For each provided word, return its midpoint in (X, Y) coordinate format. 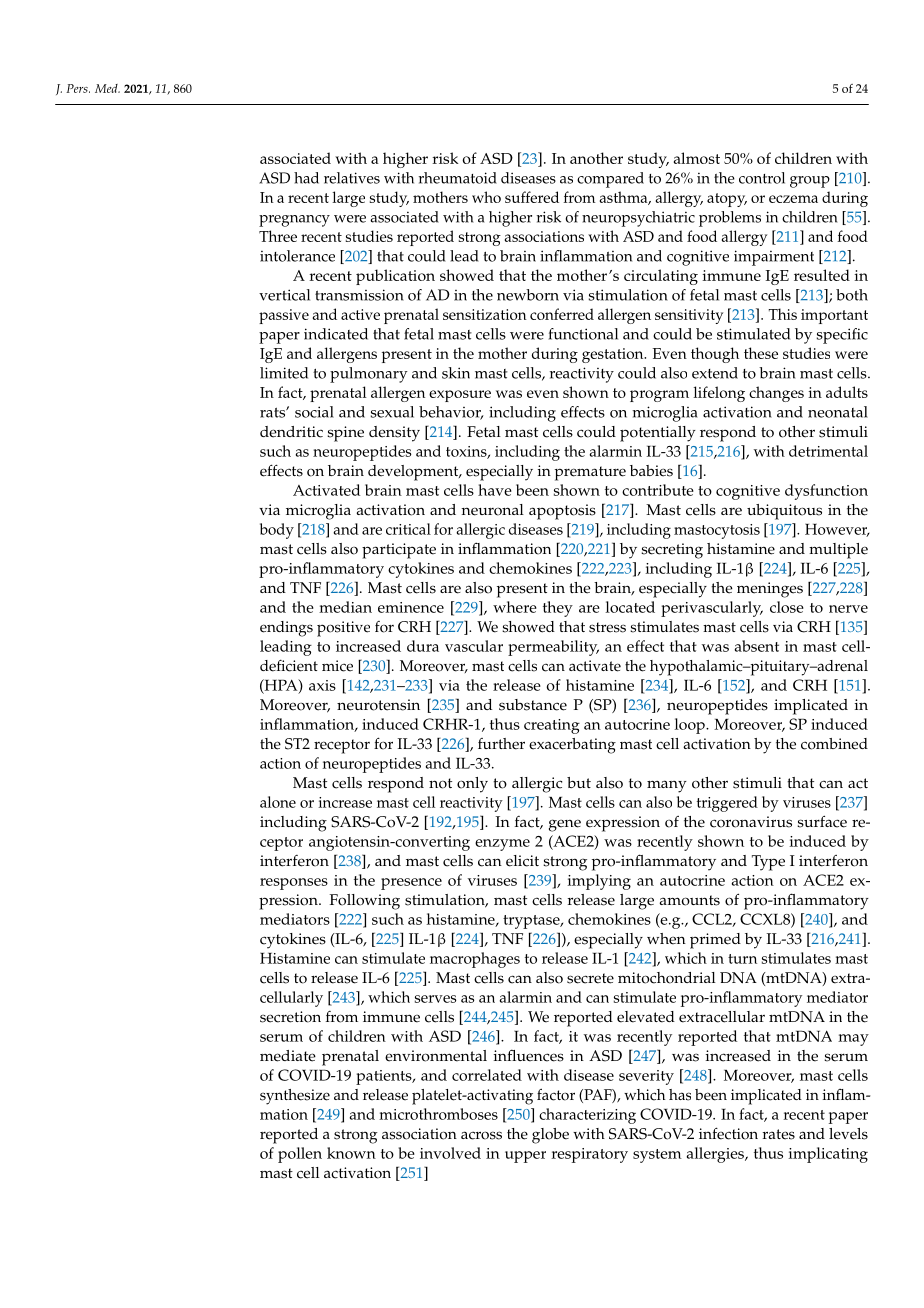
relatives (352, 178)
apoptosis (562, 512)
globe (550, 1136)
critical (408, 529)
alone (278, 802)
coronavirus (751, 822)
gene (565, 825)
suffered (532, 197)
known (351, 1153)
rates (779, 1134)
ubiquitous (784, 512)
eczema (793, 199)
